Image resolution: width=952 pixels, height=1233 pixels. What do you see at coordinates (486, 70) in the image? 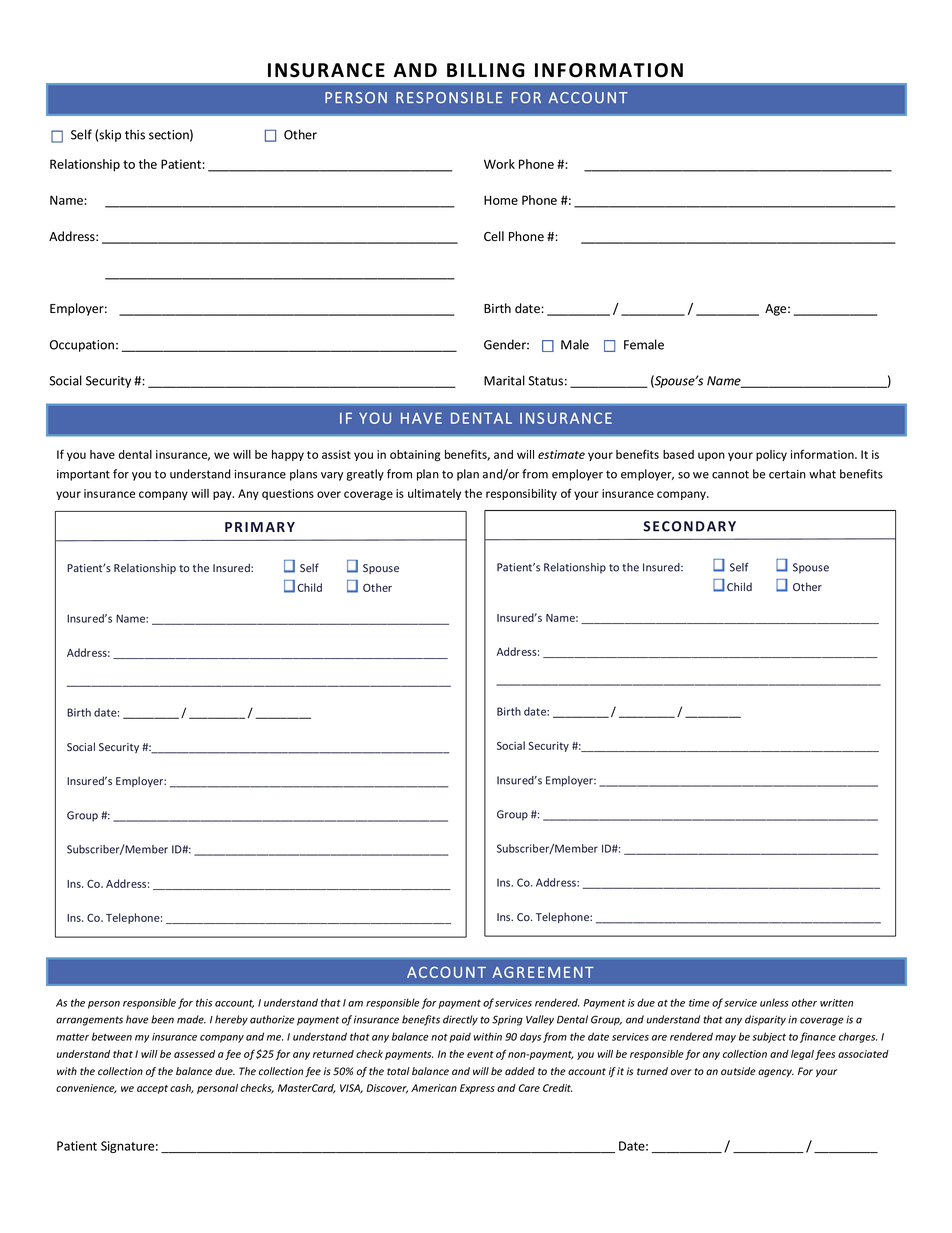
I see `BILLING` at bounding box center [486, 70].
